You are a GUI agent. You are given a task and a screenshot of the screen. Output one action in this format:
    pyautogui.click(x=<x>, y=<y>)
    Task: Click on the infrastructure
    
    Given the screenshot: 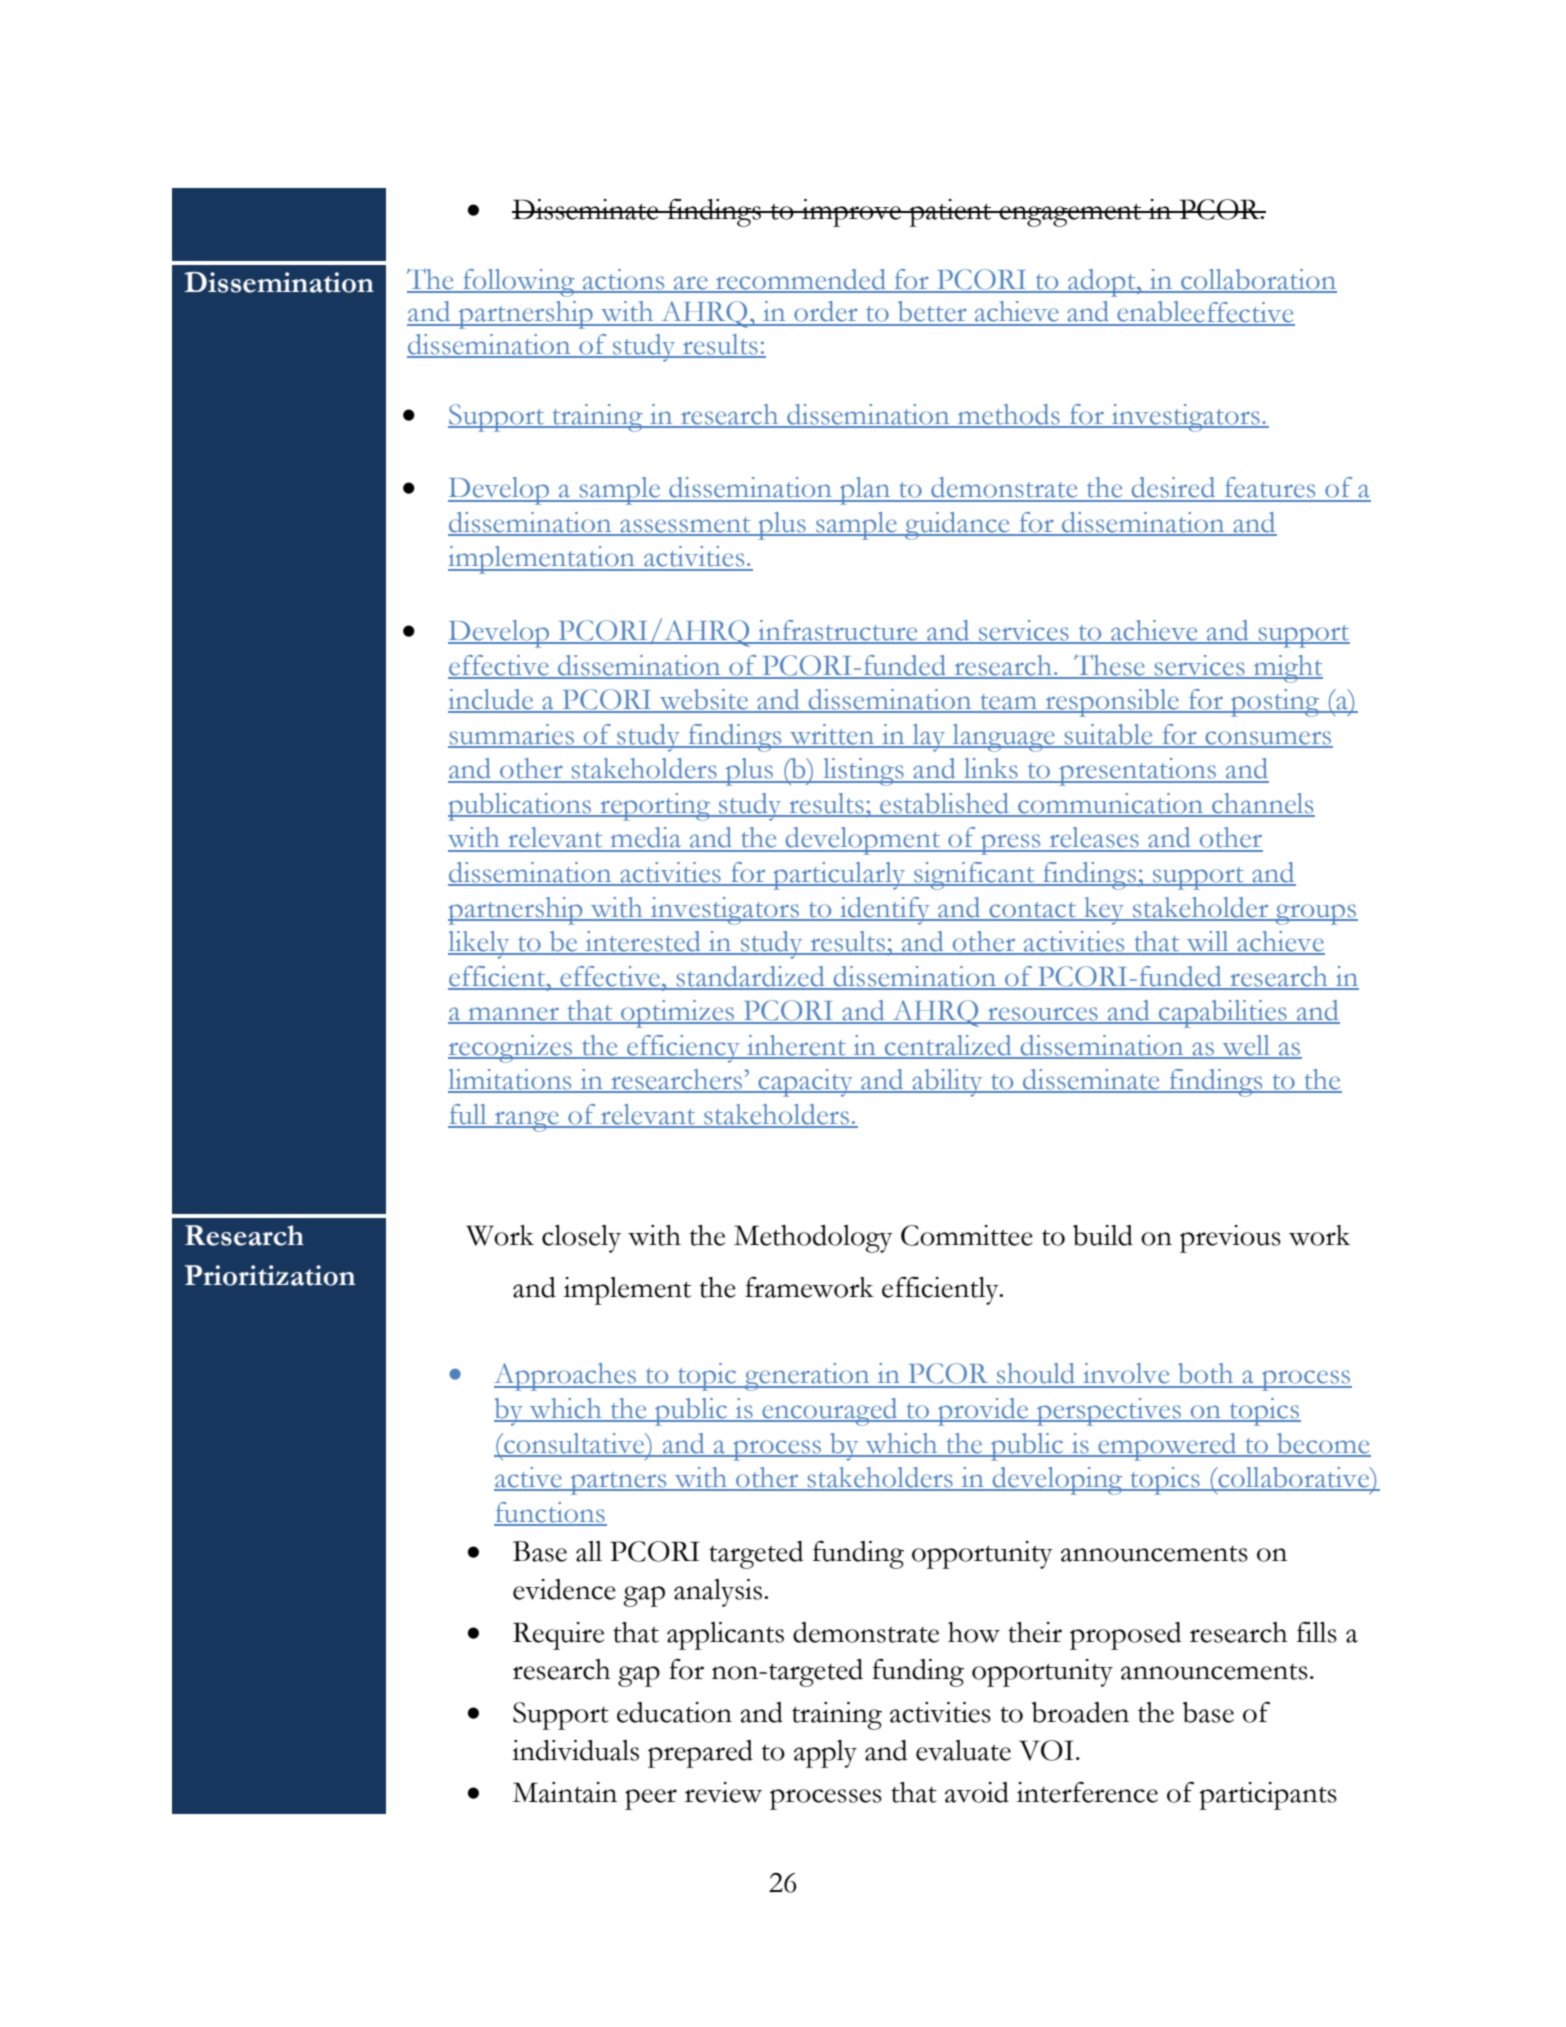 What is the action you would take?
    pyautogui.click(x=838, y=631)
